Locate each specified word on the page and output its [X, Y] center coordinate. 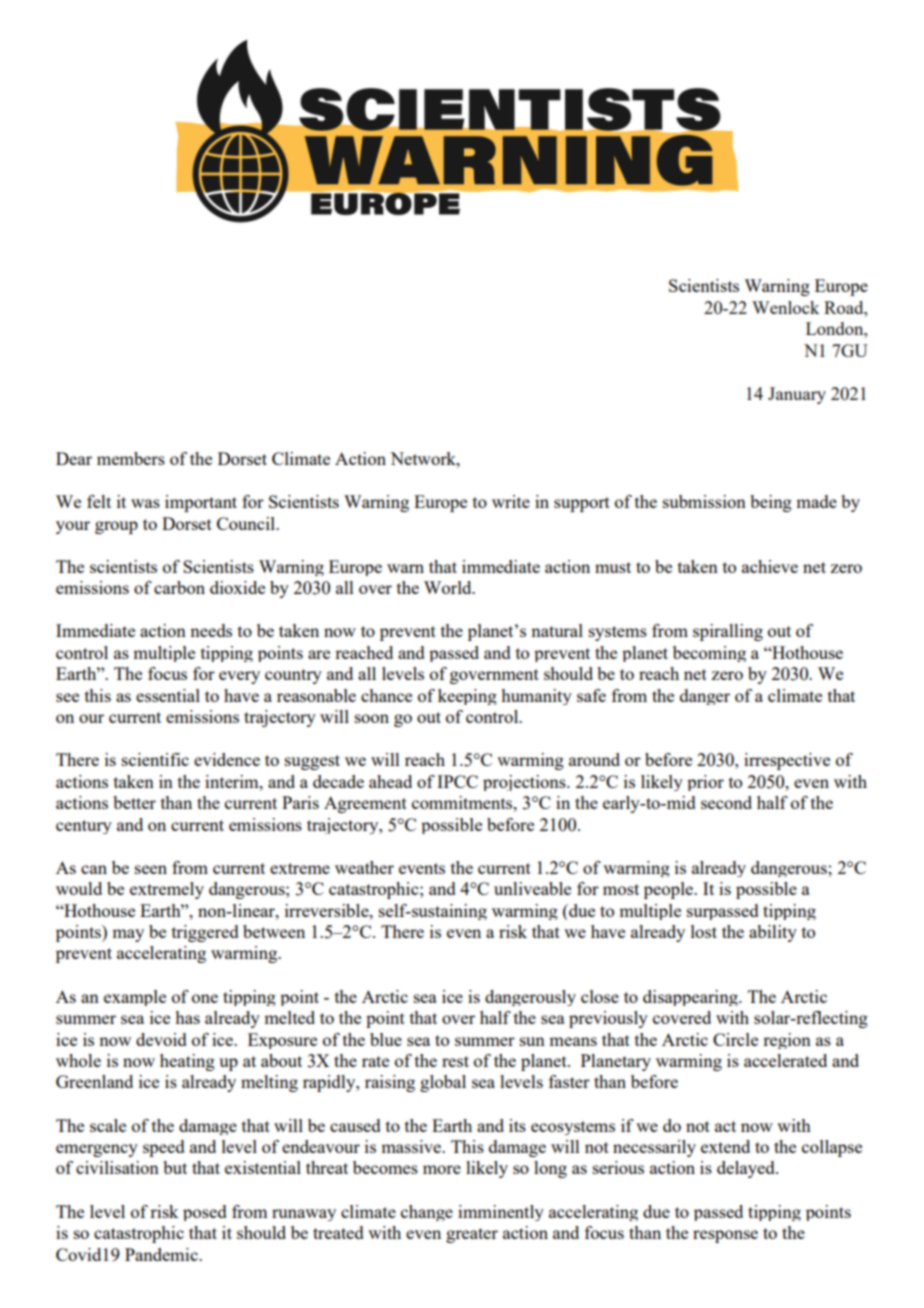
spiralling [728, 632]
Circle [735, 1039]
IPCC [457, 781]
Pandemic [162, 1254]
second [726, 802]
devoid [161, 1039]
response [725, 1236]
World [449, 587]
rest [455, 1061]
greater [472, 1235]
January [797, 395]
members [131, 458]
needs [211, 630]
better [134, 802]
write [511, 501]
